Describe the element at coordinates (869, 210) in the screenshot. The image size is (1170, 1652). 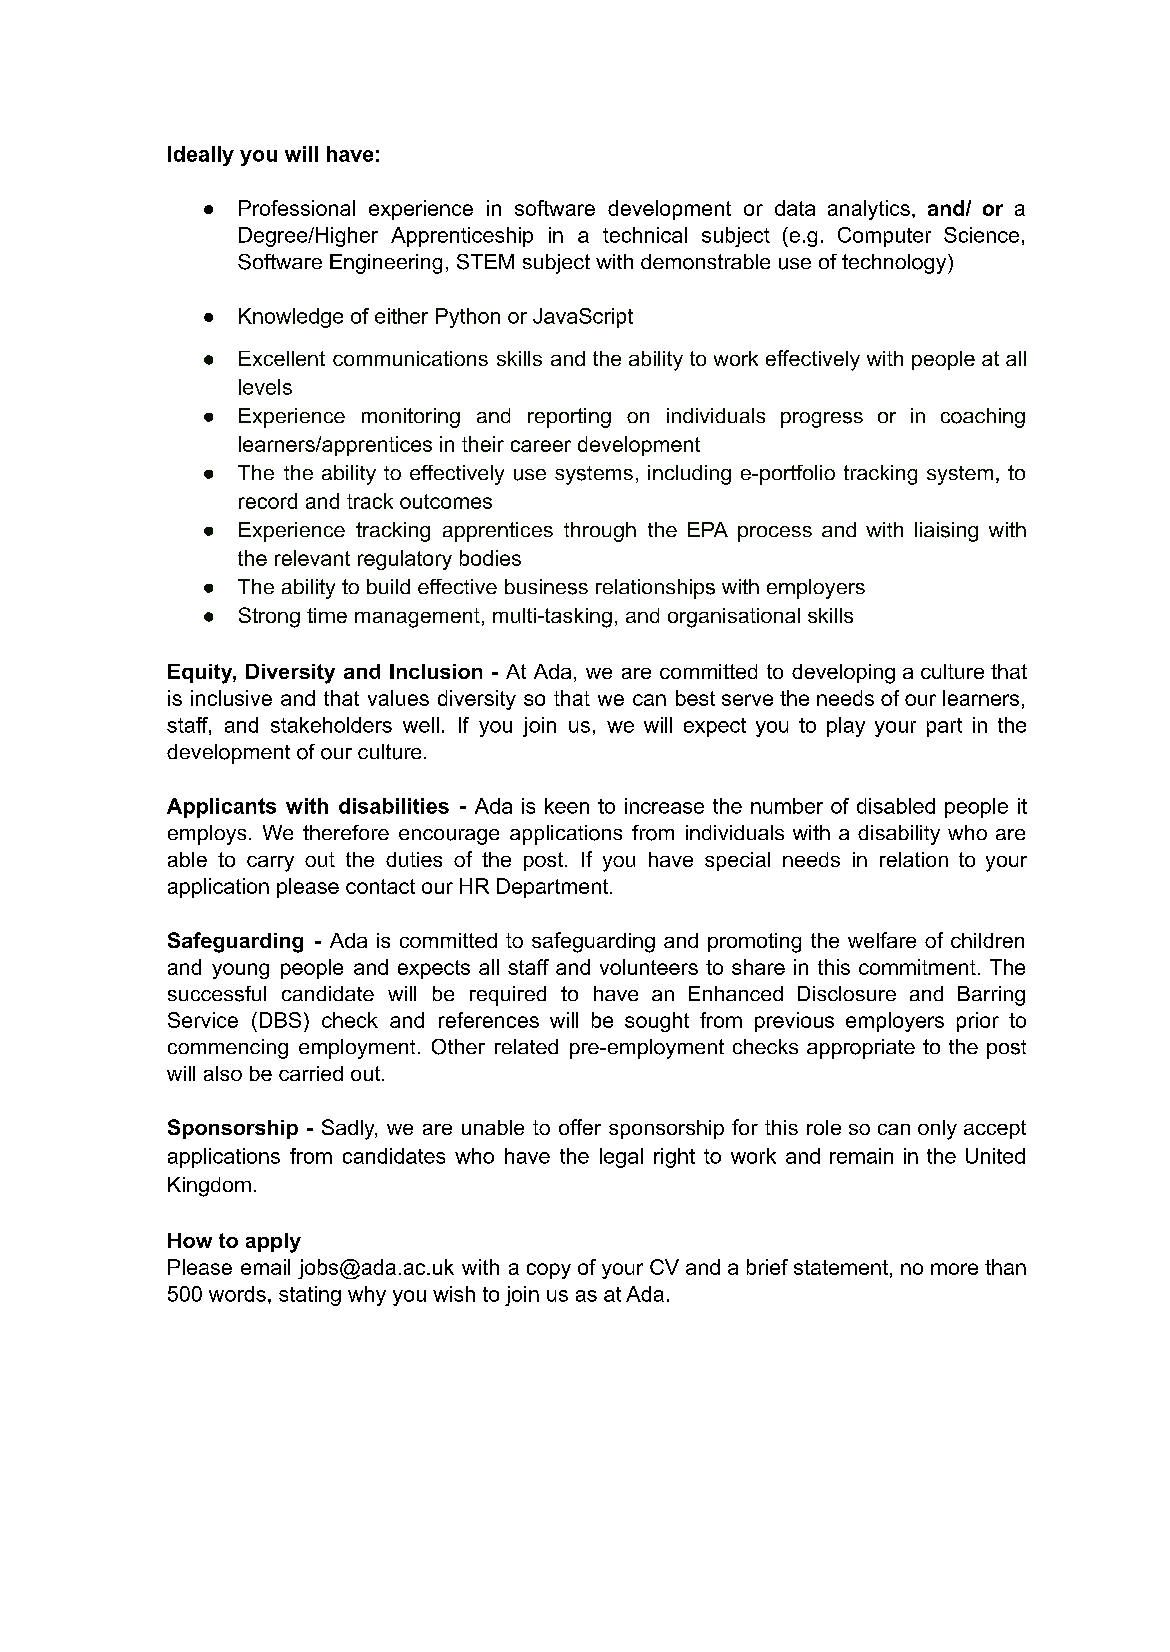
I see `analytics` at that location.
